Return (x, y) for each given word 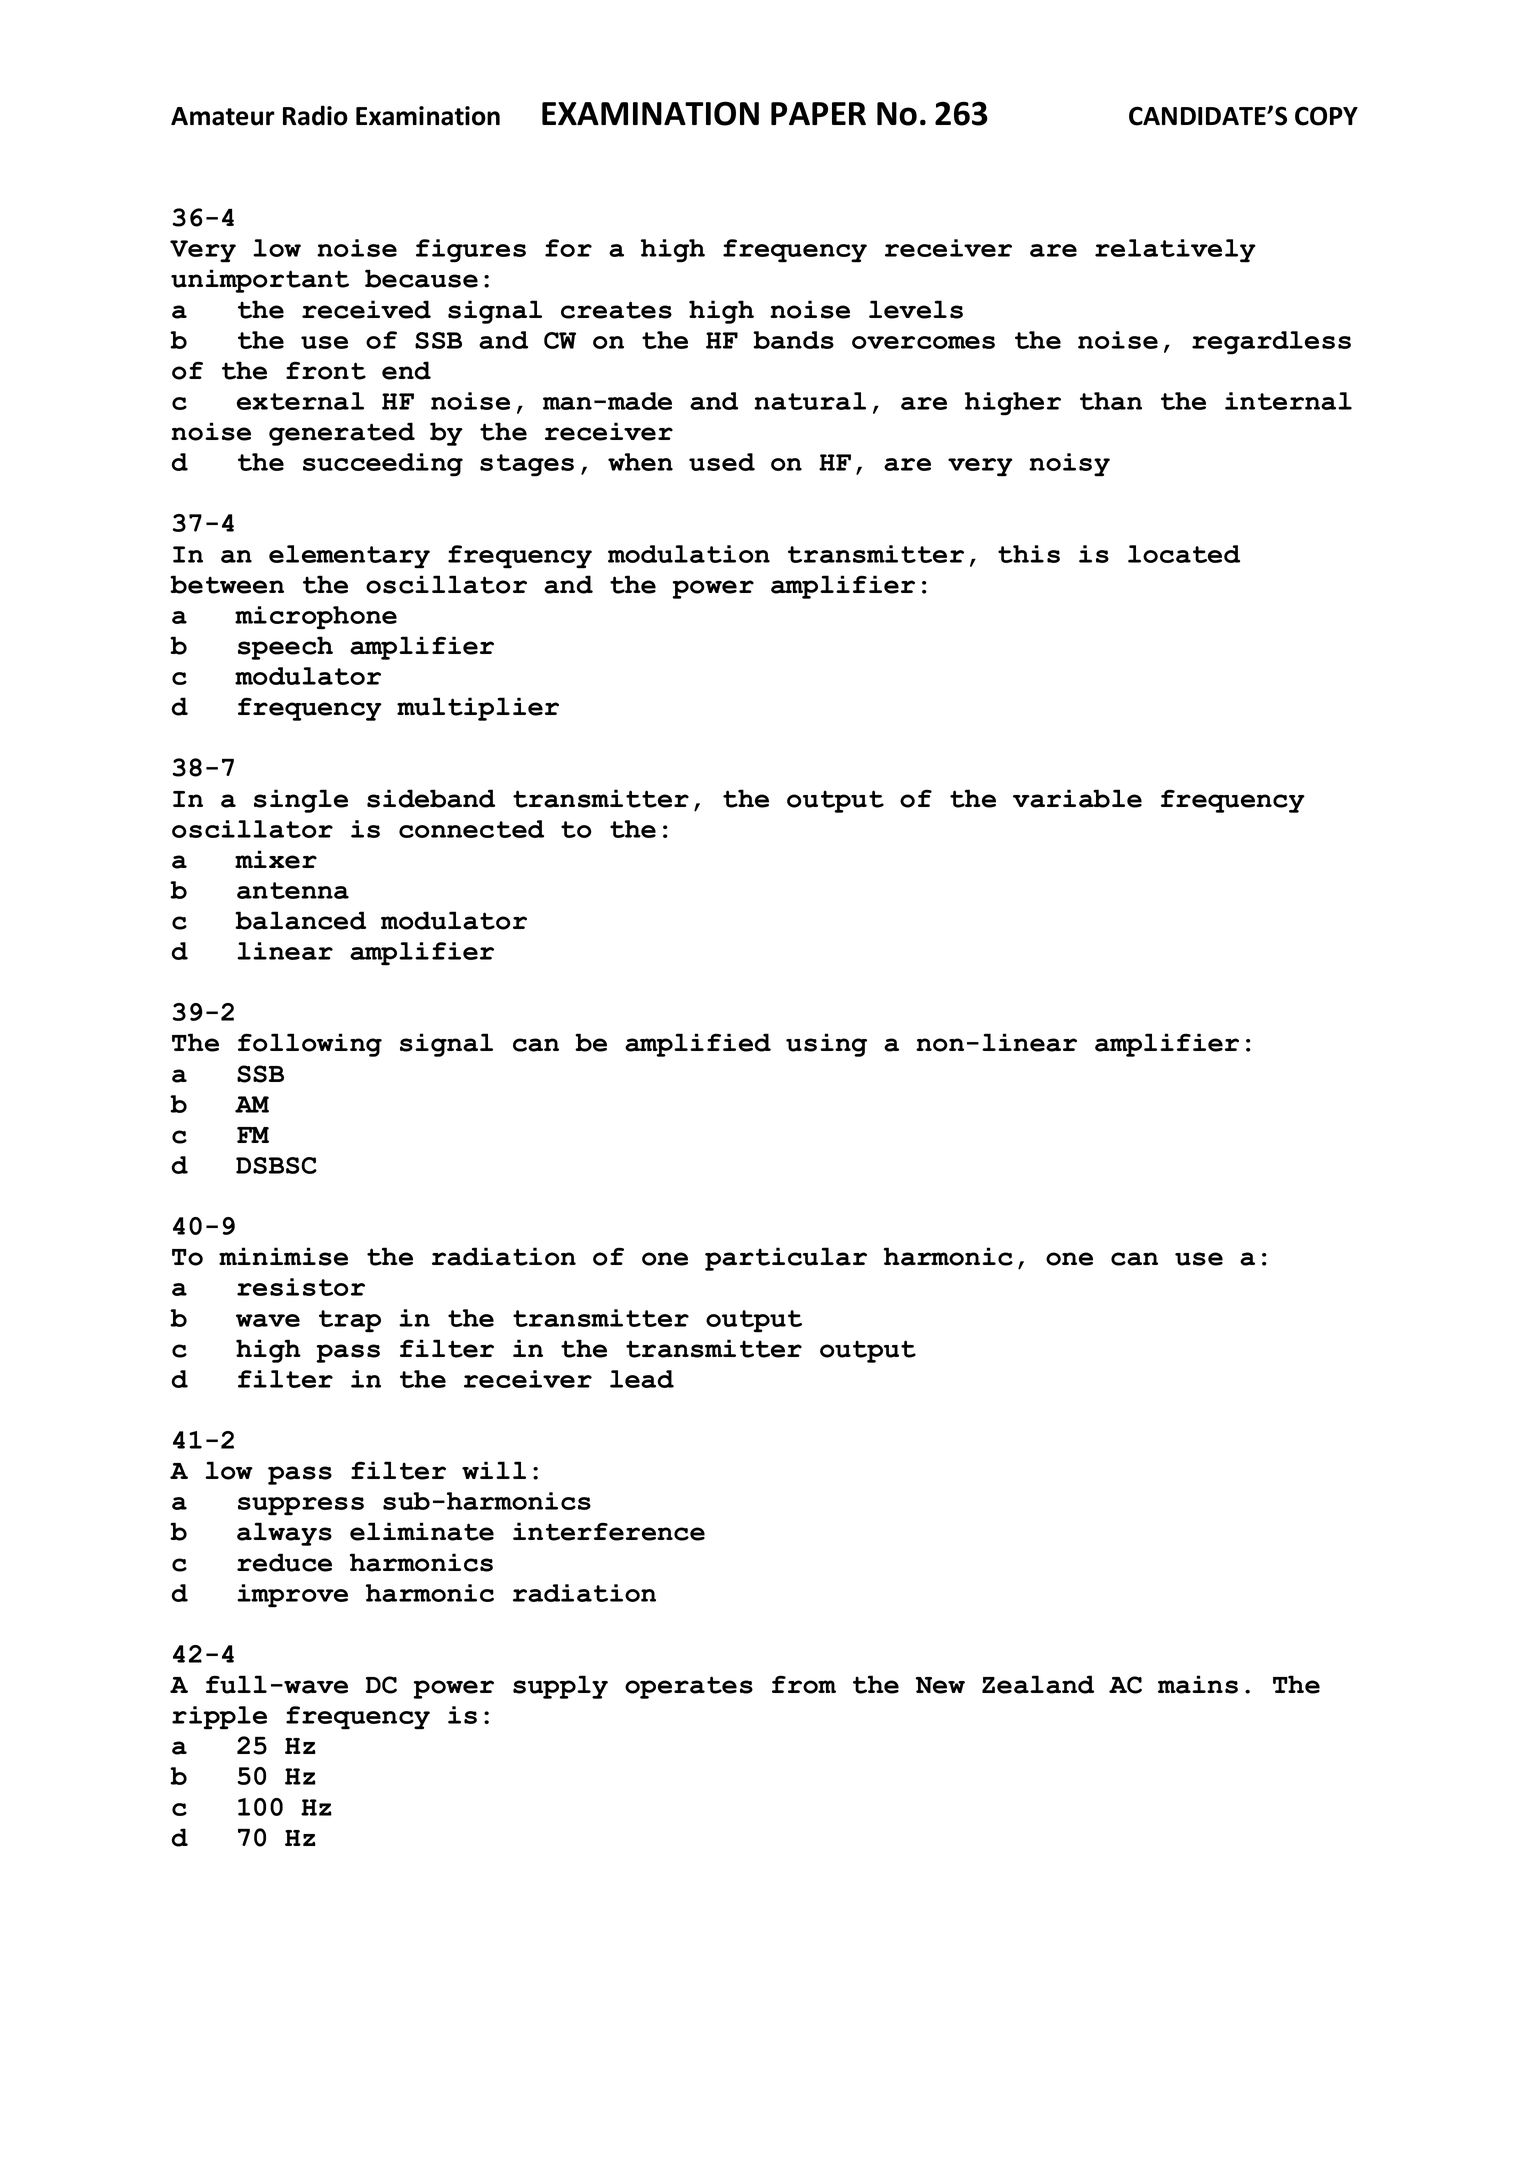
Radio (315, 115)
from (804, 1684)
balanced (300, 920)
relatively (1175, 251)
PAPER (818, 113)
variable (1077, 798)
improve (292, 1596)
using (826, 1045)
